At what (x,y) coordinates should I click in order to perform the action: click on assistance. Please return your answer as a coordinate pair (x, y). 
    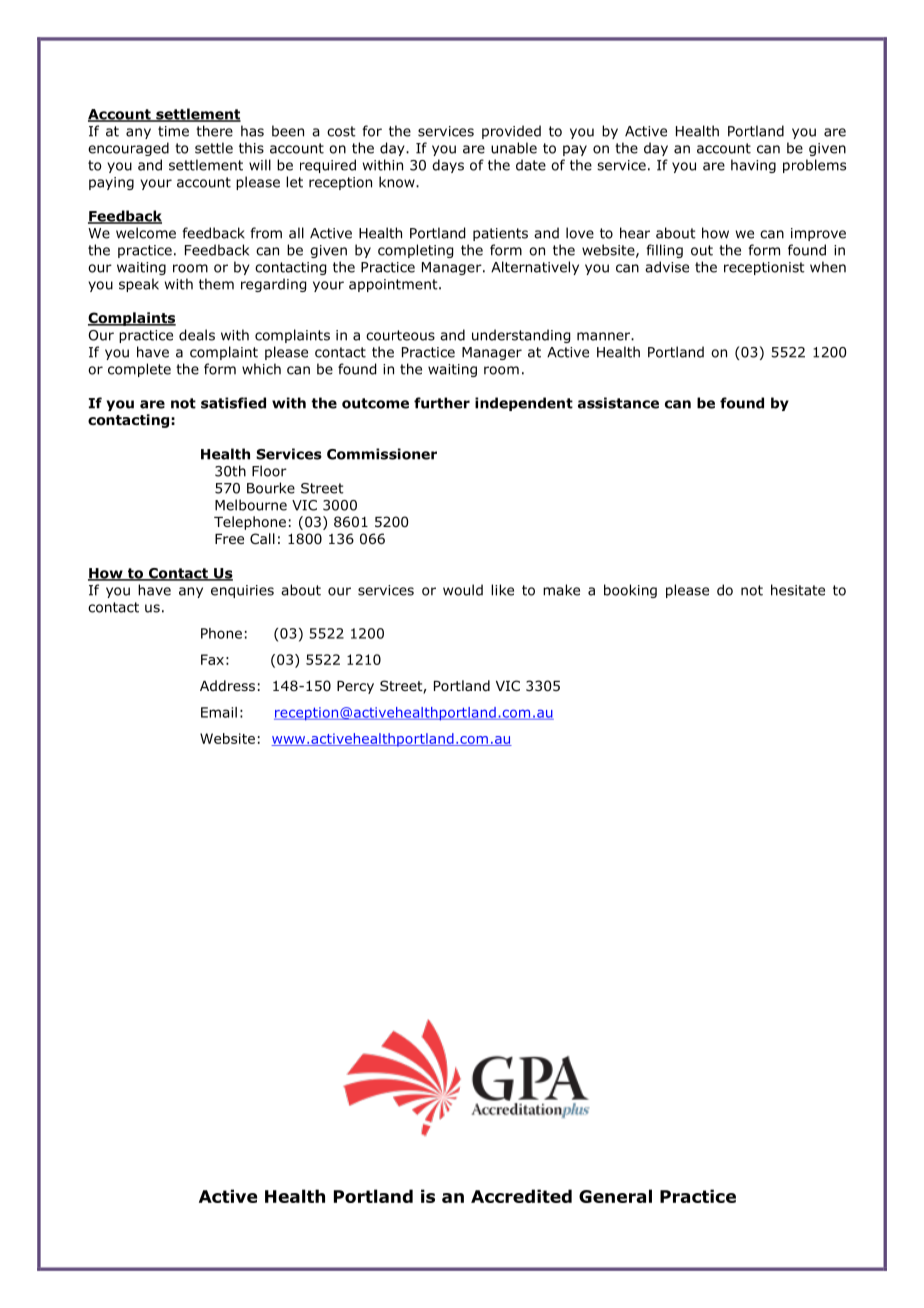
    Looking at the image, I should click on (618, 403).
